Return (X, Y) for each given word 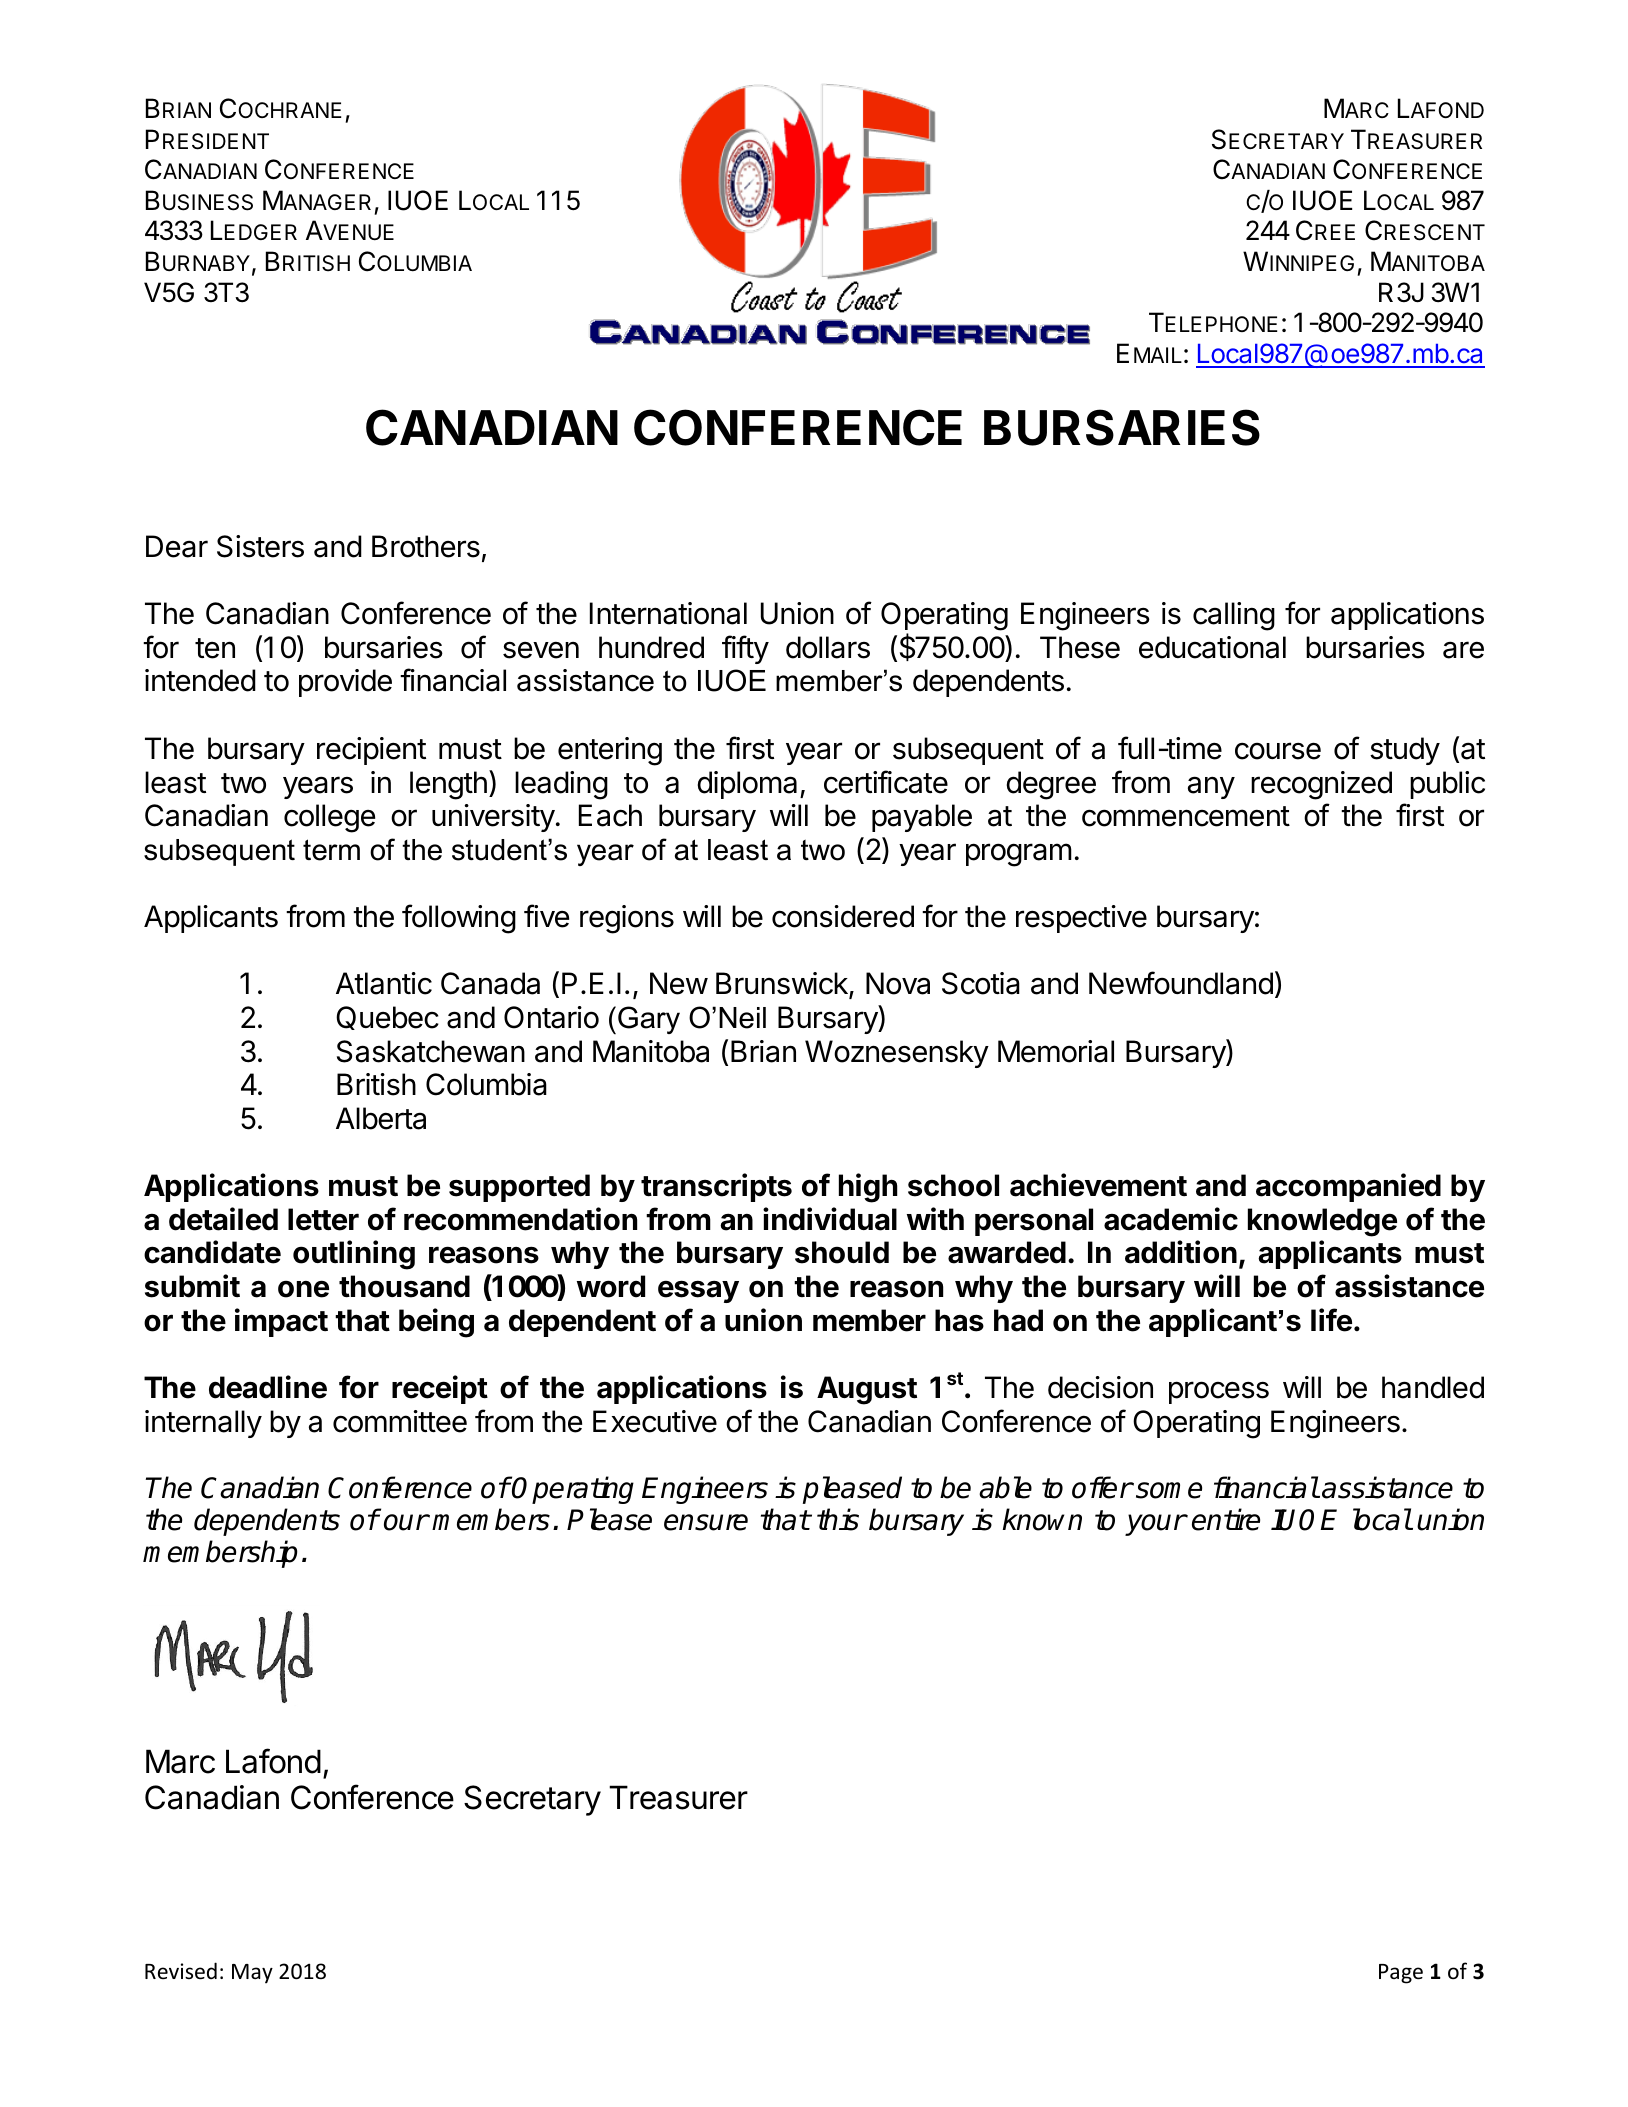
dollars (828, 647)
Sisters (260, 546)
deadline (268, 1387)
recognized (1321, 785)
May (252, 1974)
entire (1226, 1519)
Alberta (381, 1118)
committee (400, 1421)
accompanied (1348, 1187)
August (867, 1390)
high (868, 1188)
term (331, 850)
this (838, 1519)
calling (1234, 616)
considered (843, 916)
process (1219, 1392)
